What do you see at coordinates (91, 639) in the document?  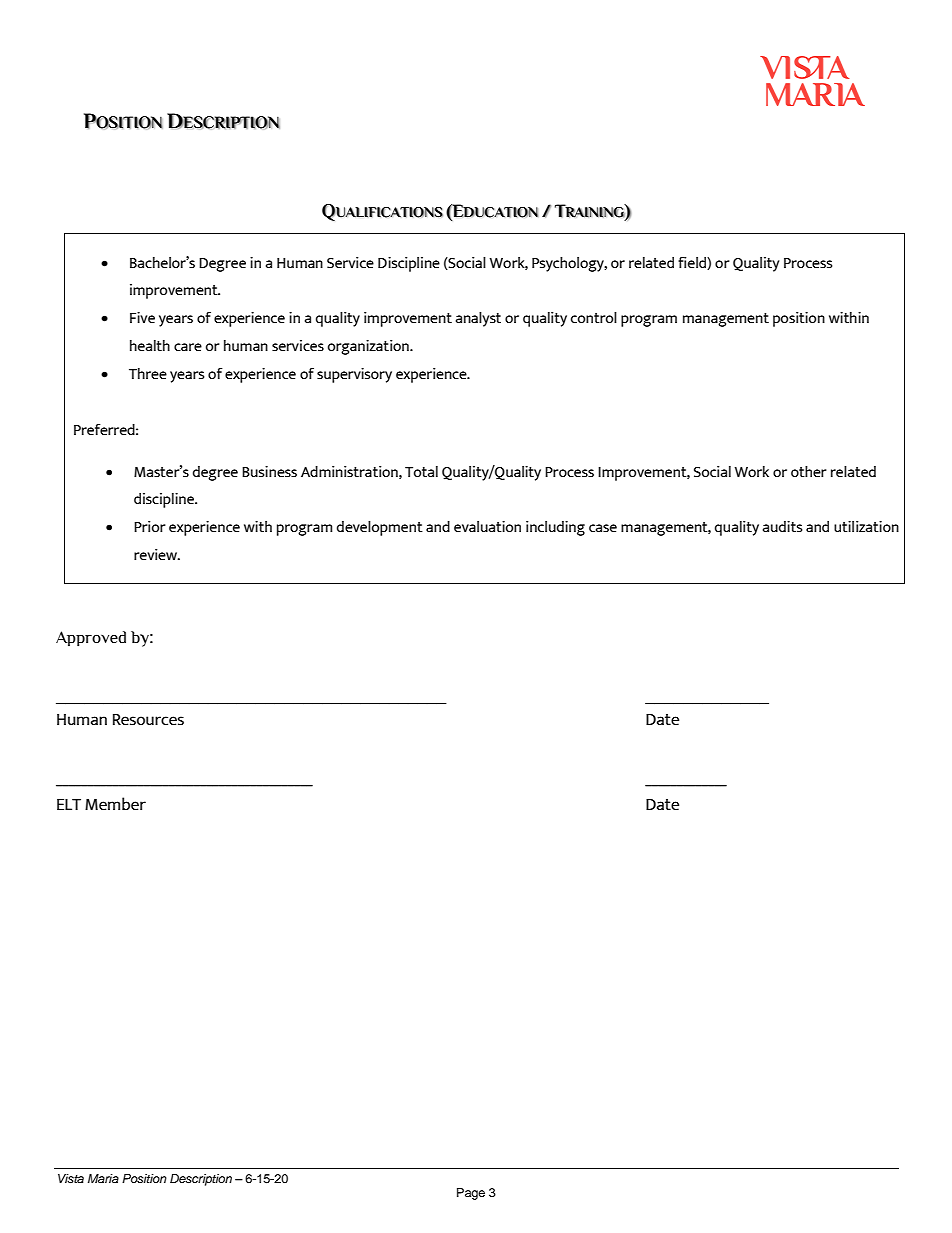 I see `Approved` at bounding box center [91, 639].
